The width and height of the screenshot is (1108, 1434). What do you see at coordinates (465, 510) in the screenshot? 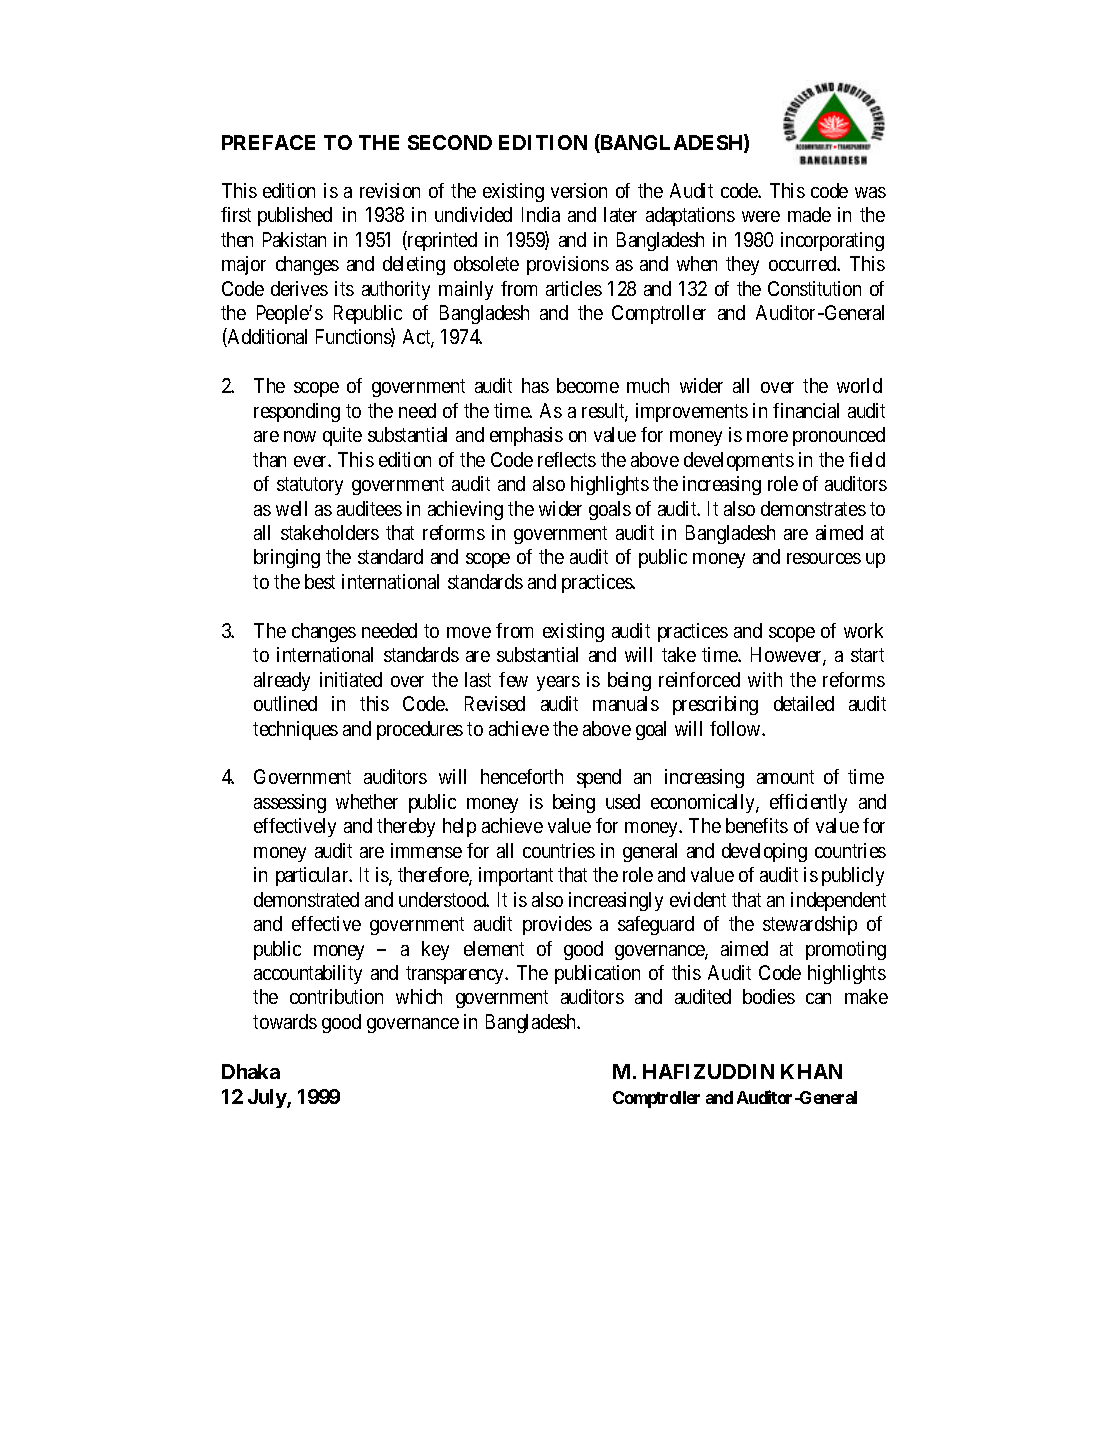
I see `achieving` at bounding box center [465, 510].
